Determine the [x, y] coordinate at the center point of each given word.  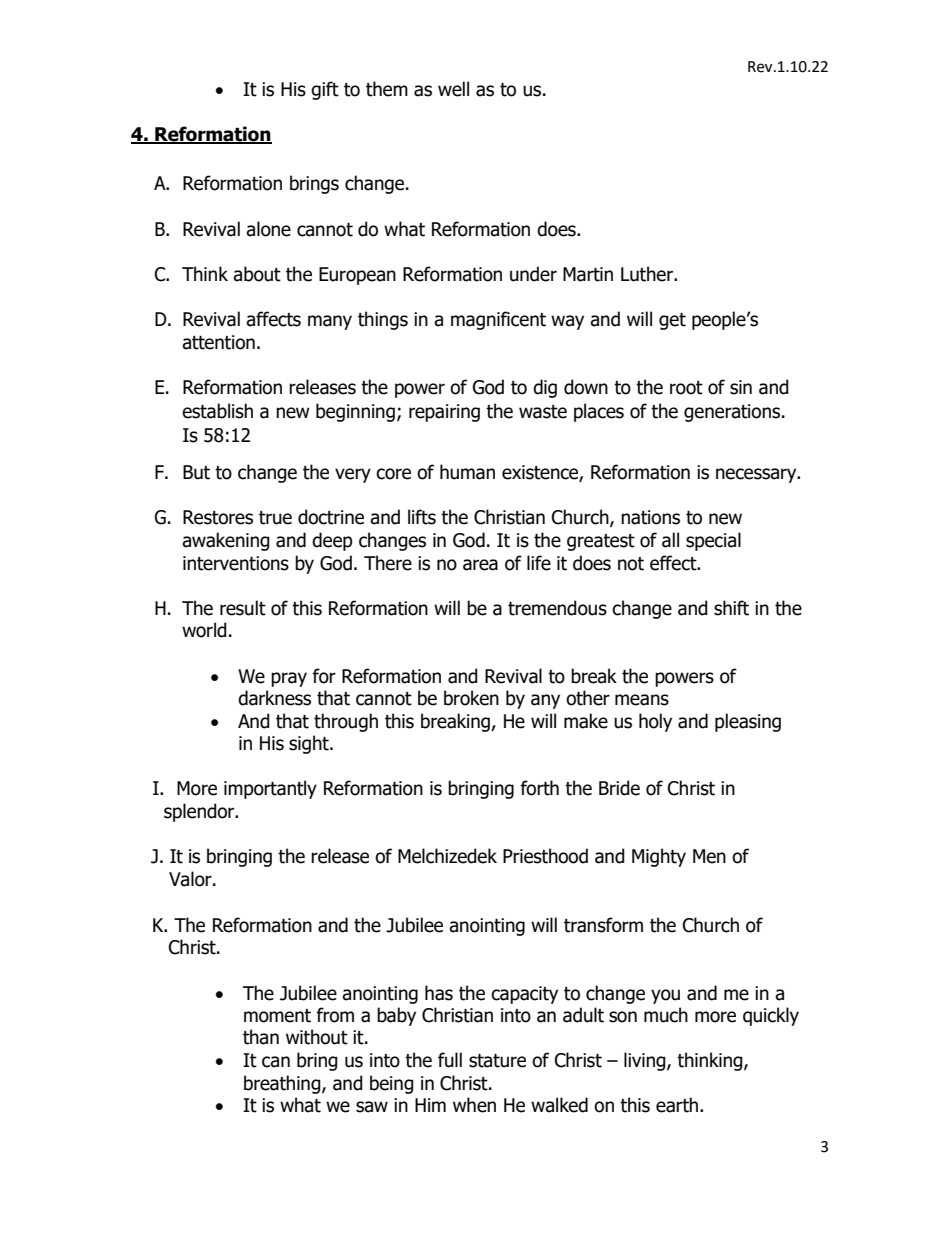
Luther [648, 274]
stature [497, 1061]
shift [731, 608]
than [261, 1037]
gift [325, 90]
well [453, 89]
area [480, 565]
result [243, 608]
